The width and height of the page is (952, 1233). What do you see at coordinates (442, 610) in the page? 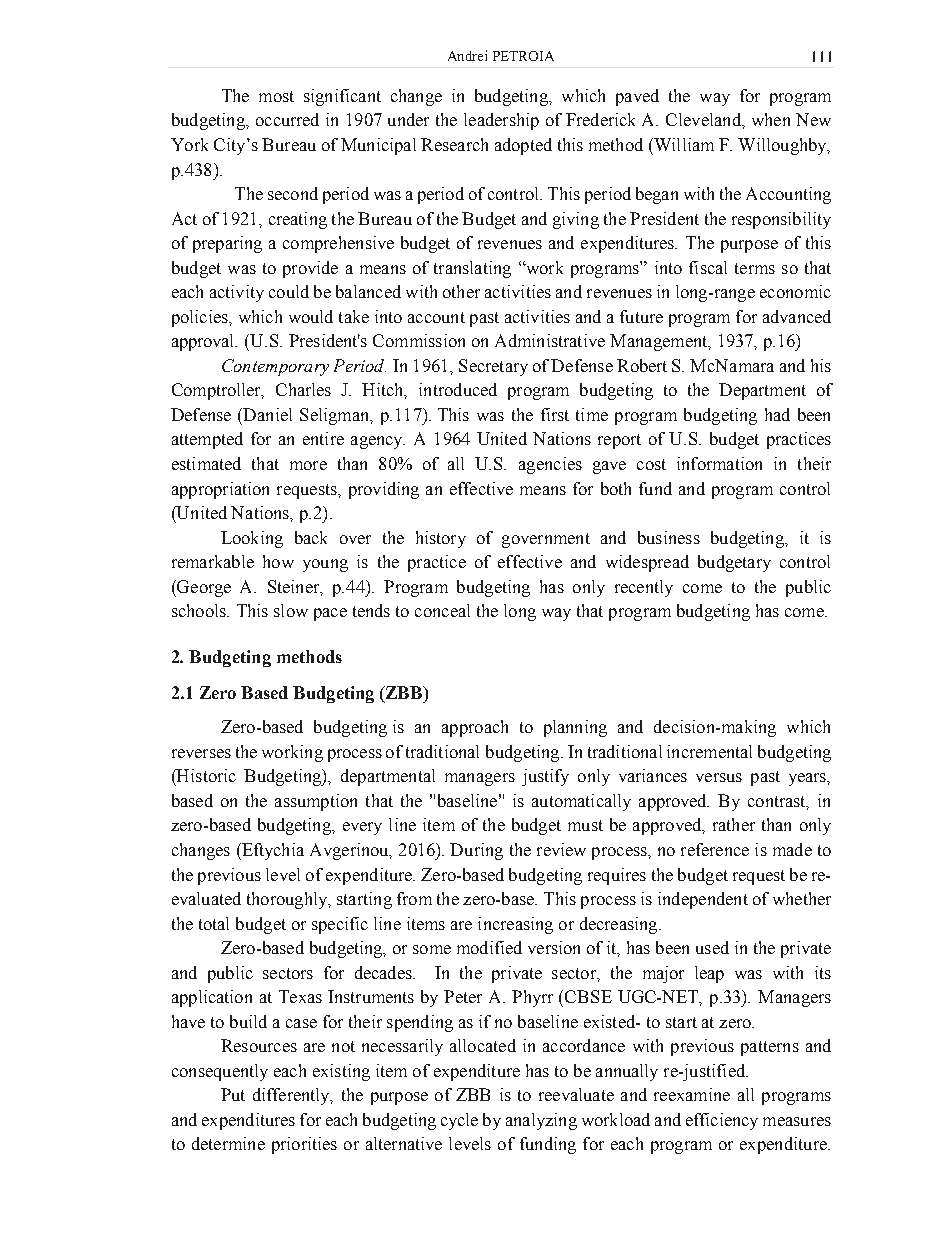
I see `conceal` at bounding box center [442, 610].
